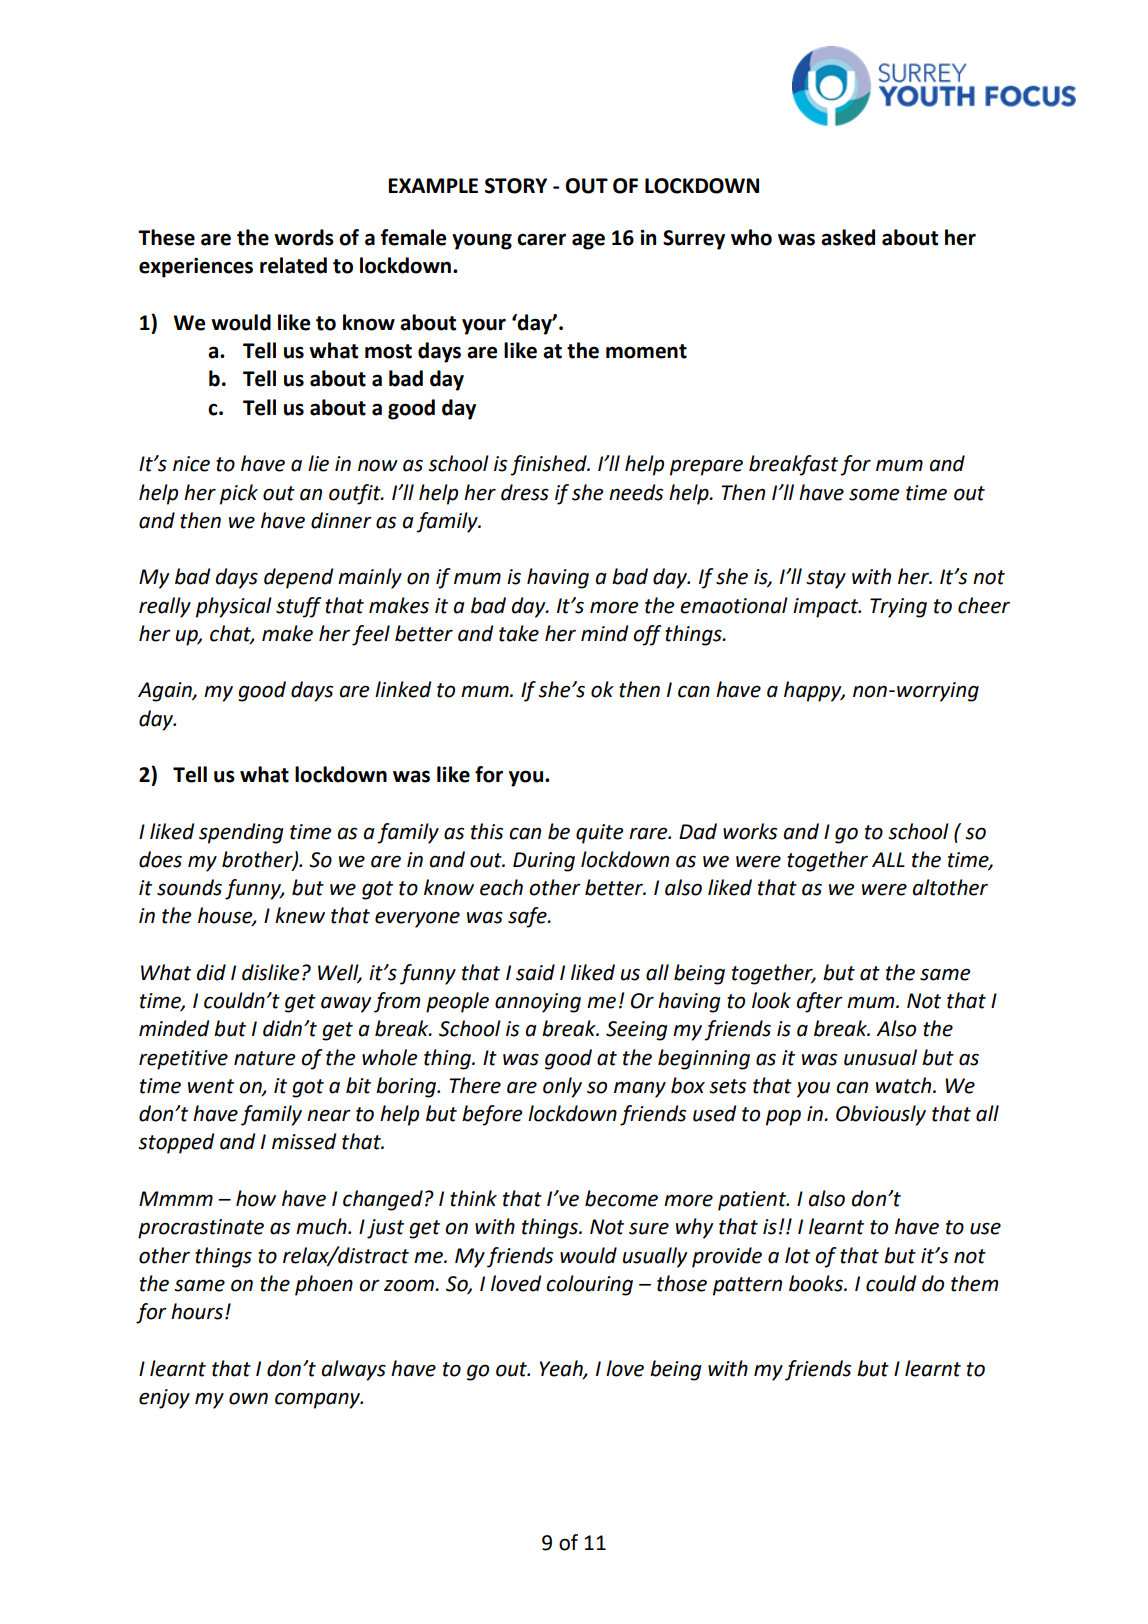 The height and width of the page is (1624, 1148). What do you see at coordinates (588, 241) in the page?
I see `age` at bounding box center [588, 241].
